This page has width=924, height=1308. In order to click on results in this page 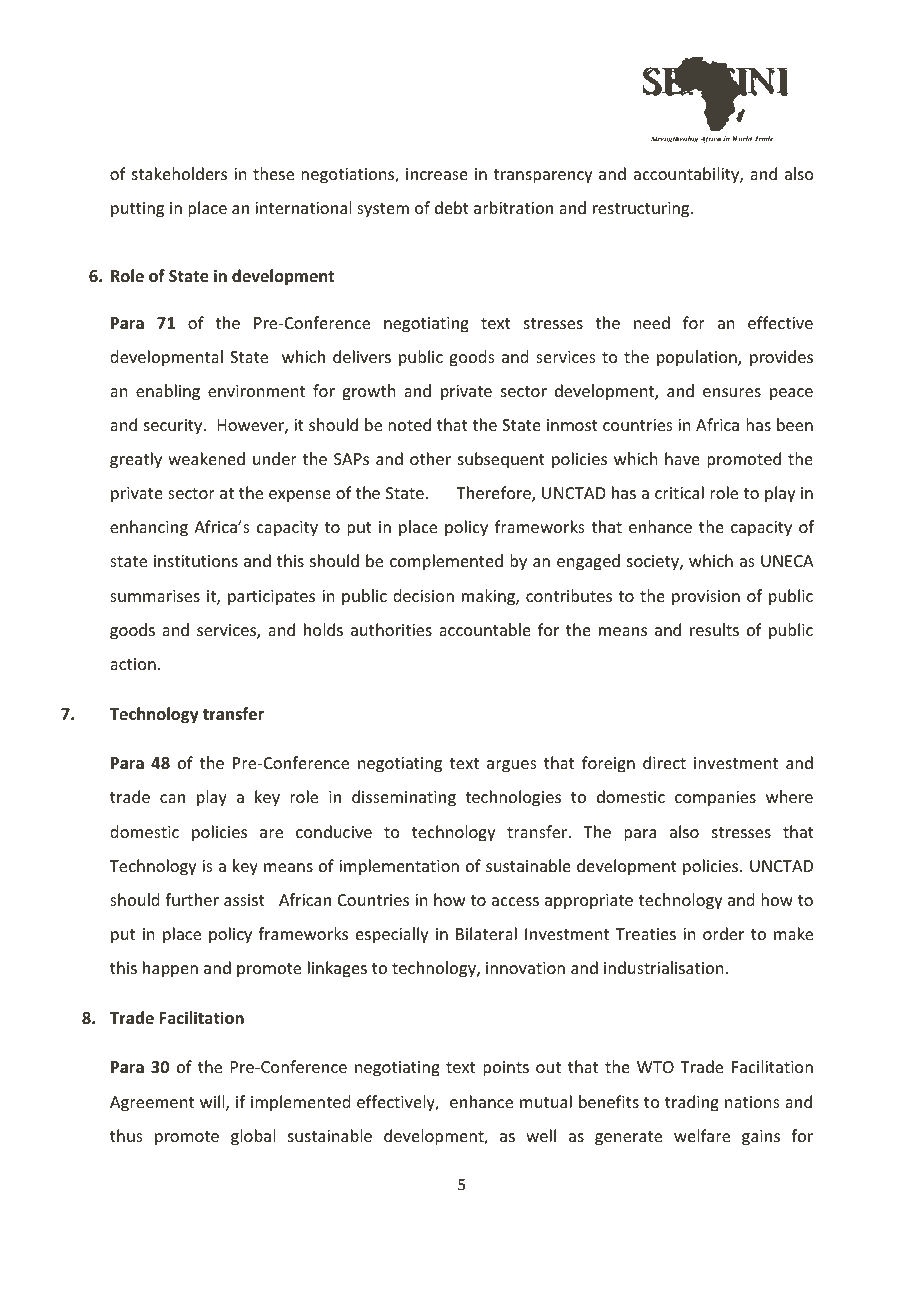, I will do `click(714, 629)`.
